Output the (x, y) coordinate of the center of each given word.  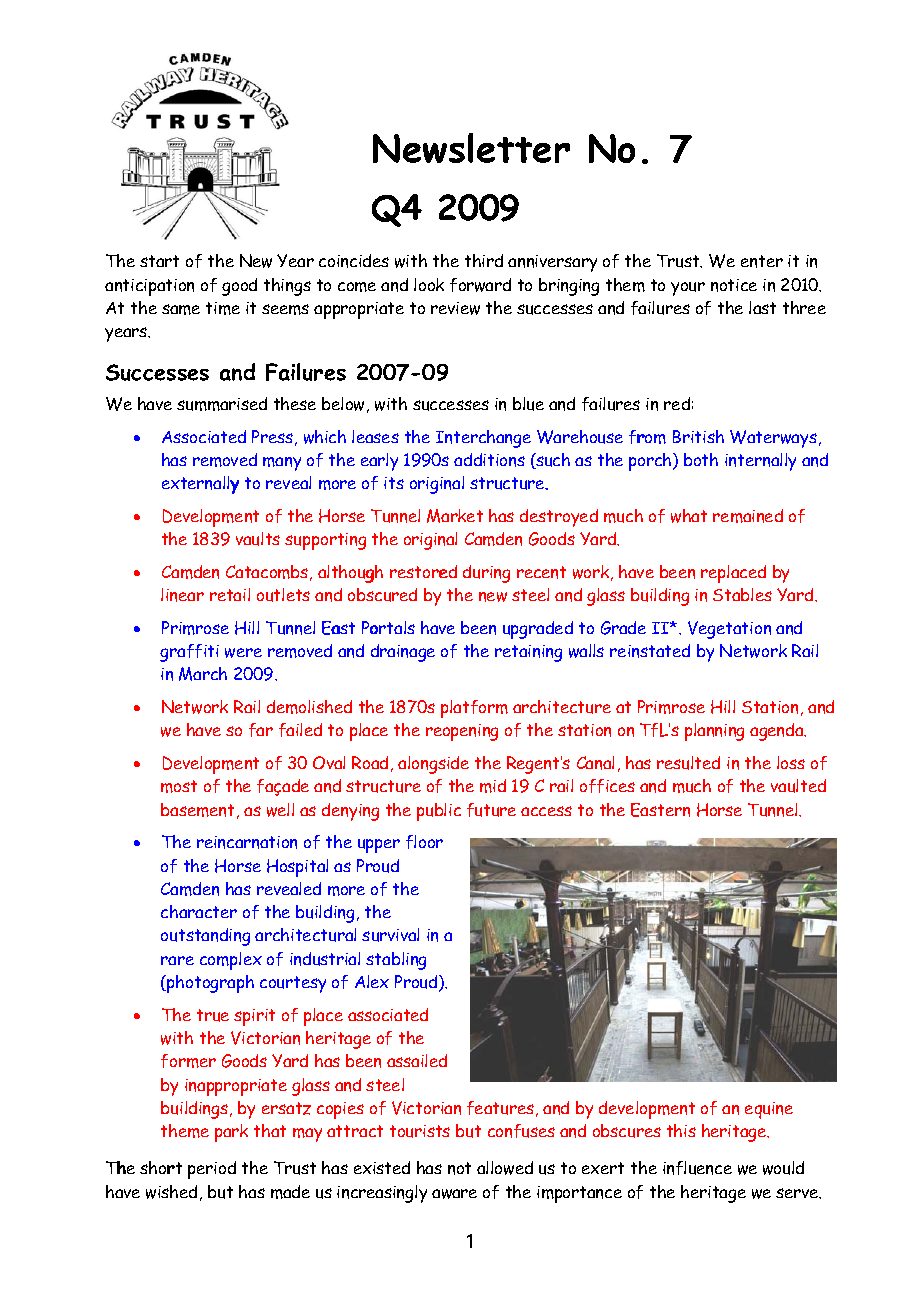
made (290, 1192)
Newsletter (471, 148)
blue (528, 404)
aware (454, 1194)
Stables (742, 594)
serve (798, 1193)
